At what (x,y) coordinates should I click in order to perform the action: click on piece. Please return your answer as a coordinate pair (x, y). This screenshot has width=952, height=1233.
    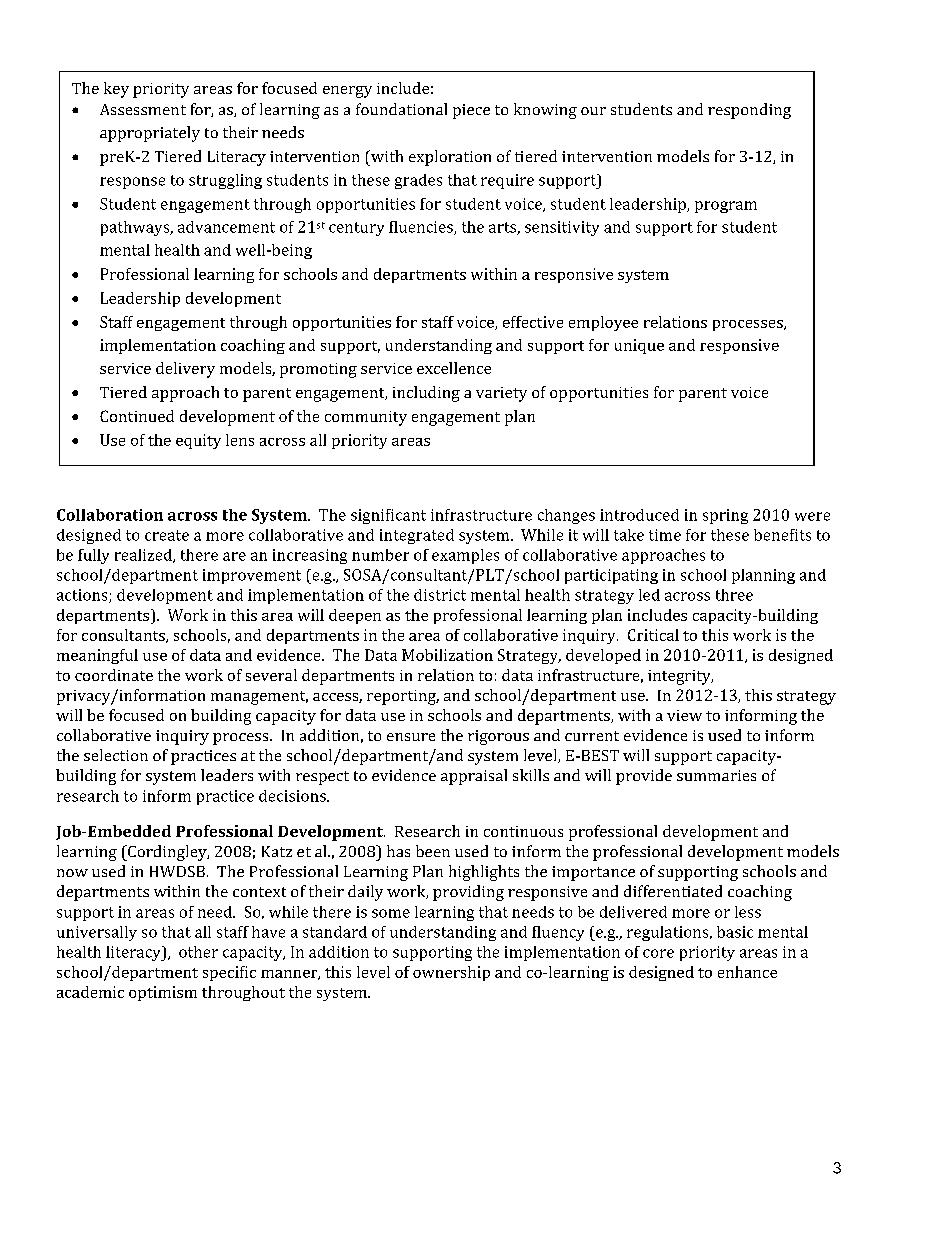
    Looking at the image, I should click on (471, 111).
